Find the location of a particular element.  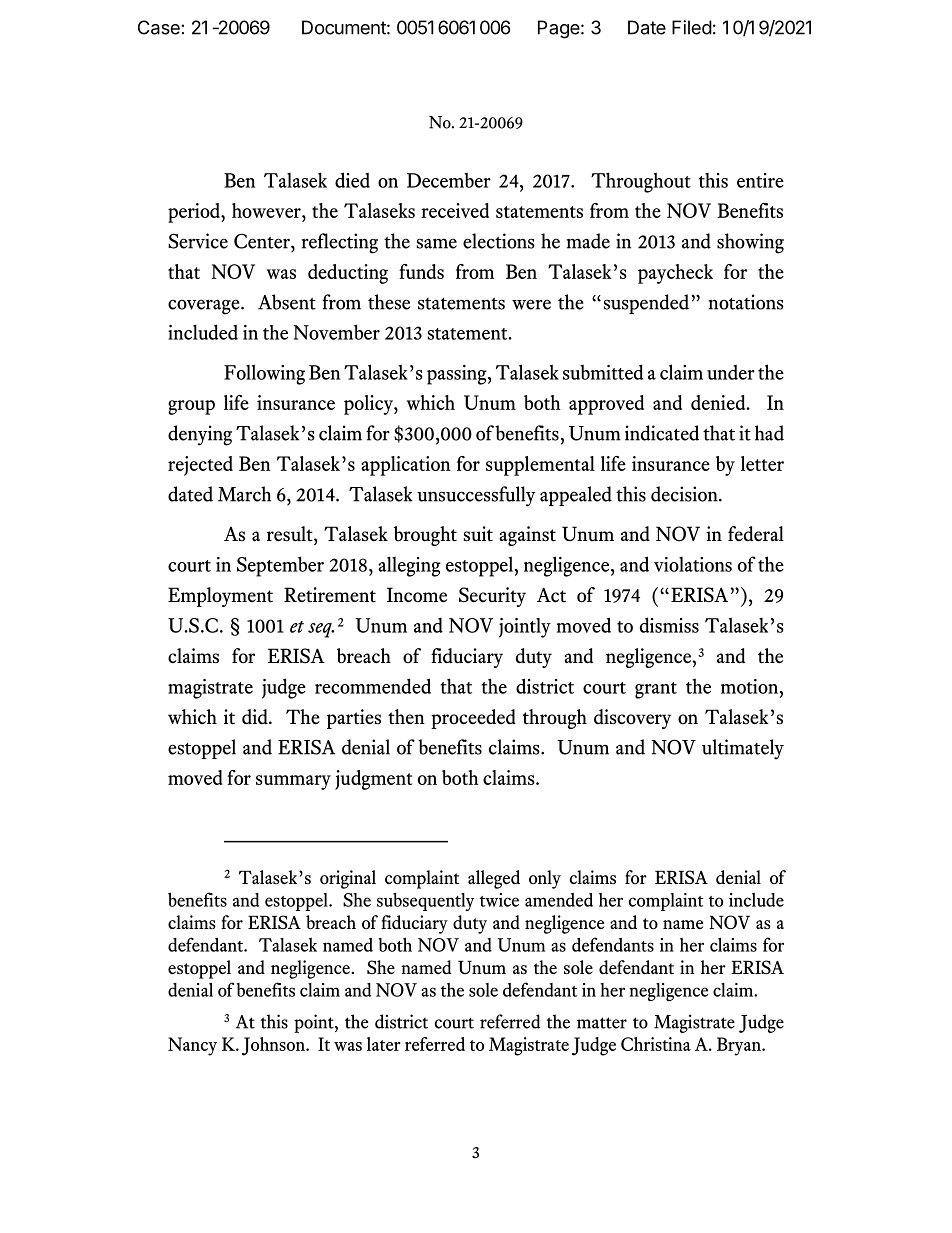

dismiss is located at coordinates (669, 625).
